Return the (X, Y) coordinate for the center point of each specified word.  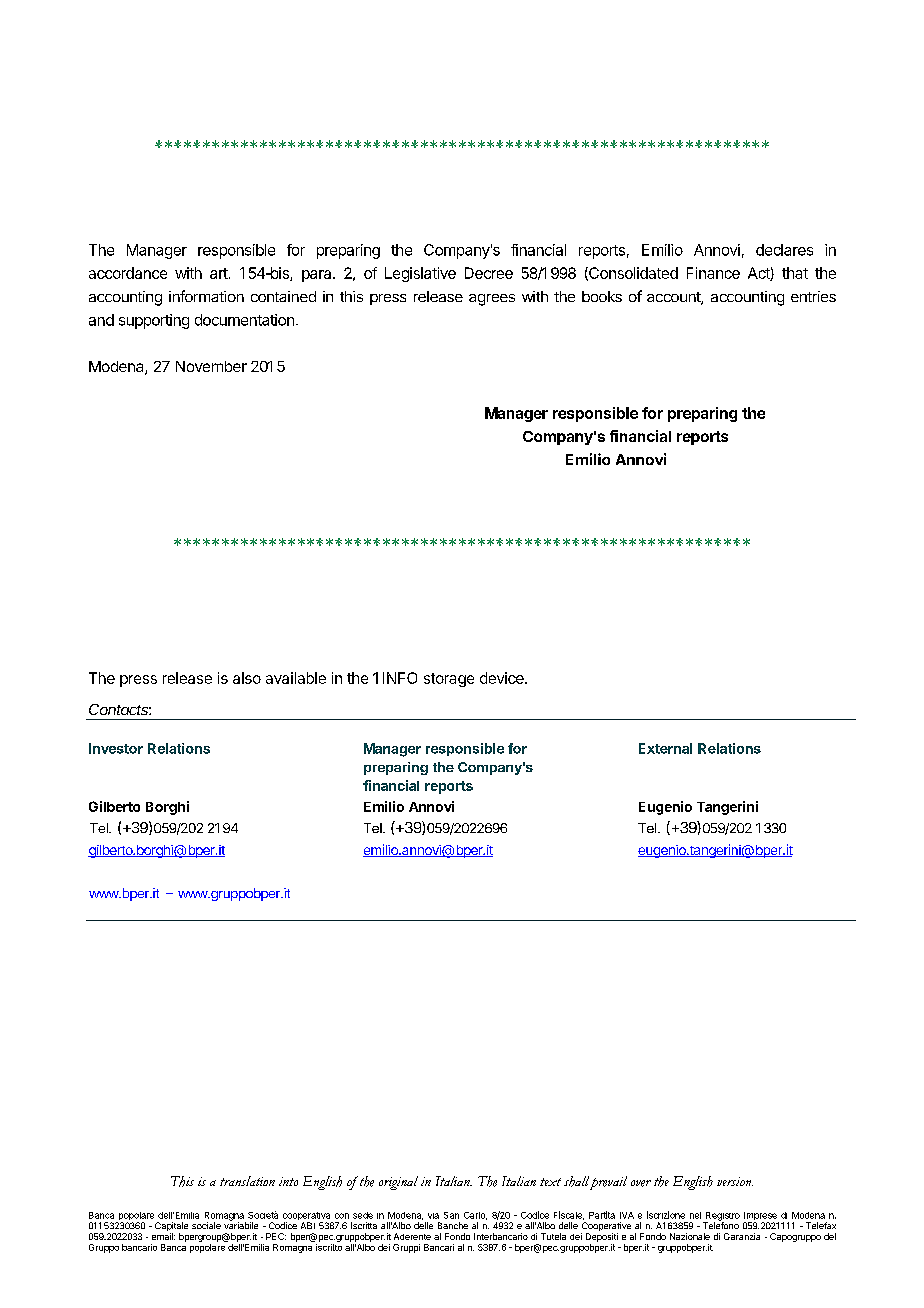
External (665, 748)
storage (449, 680)
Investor (116, 748)
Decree (489, 273)
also (247, 678)
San (451, 1215)
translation (247, 1181)
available (296, 678)
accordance (128, 273)
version (735, 1181)
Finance (713, 273)
